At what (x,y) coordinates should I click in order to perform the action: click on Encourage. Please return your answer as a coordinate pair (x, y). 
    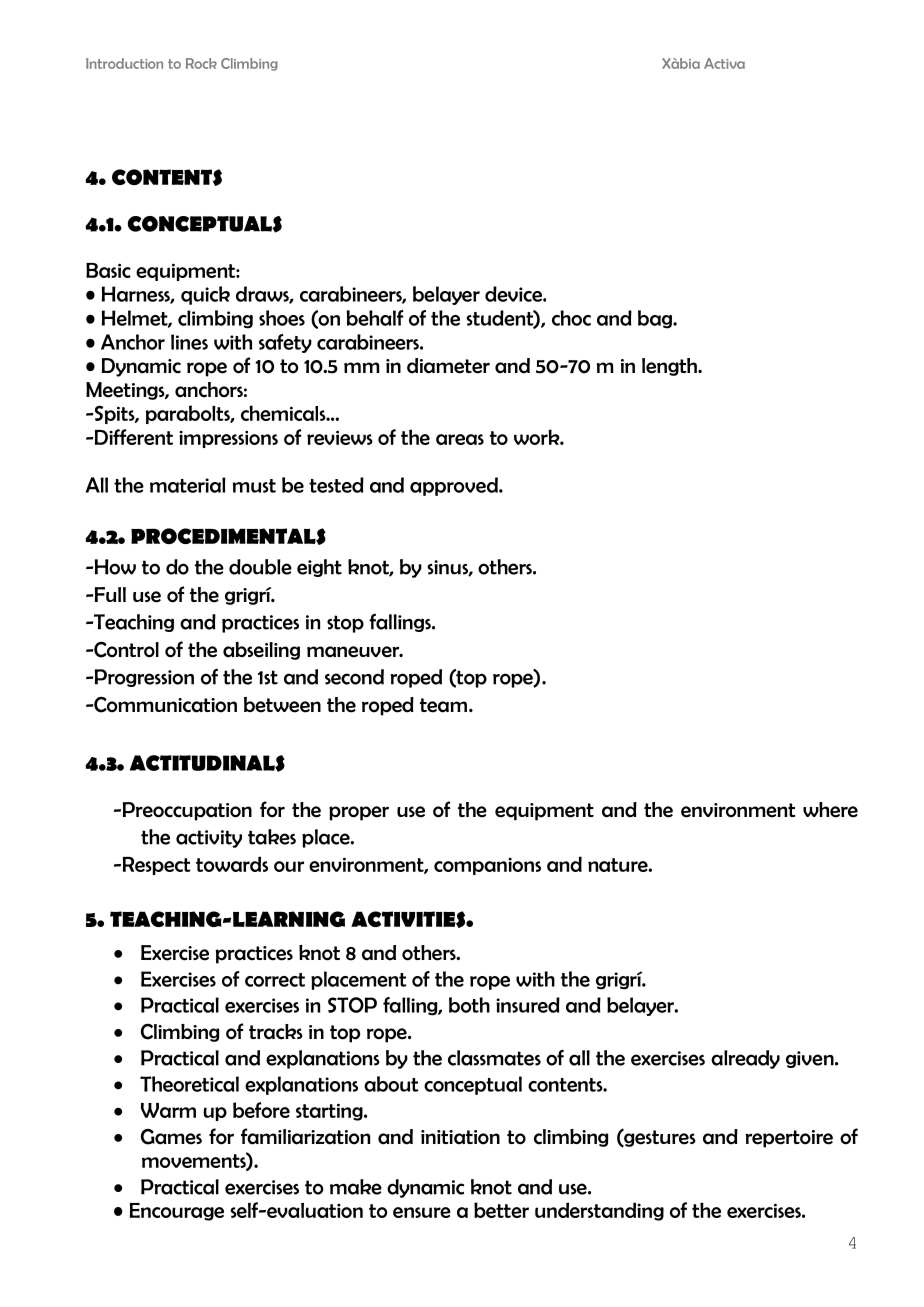
    Looking at the image, I should click on (177, 1212).
